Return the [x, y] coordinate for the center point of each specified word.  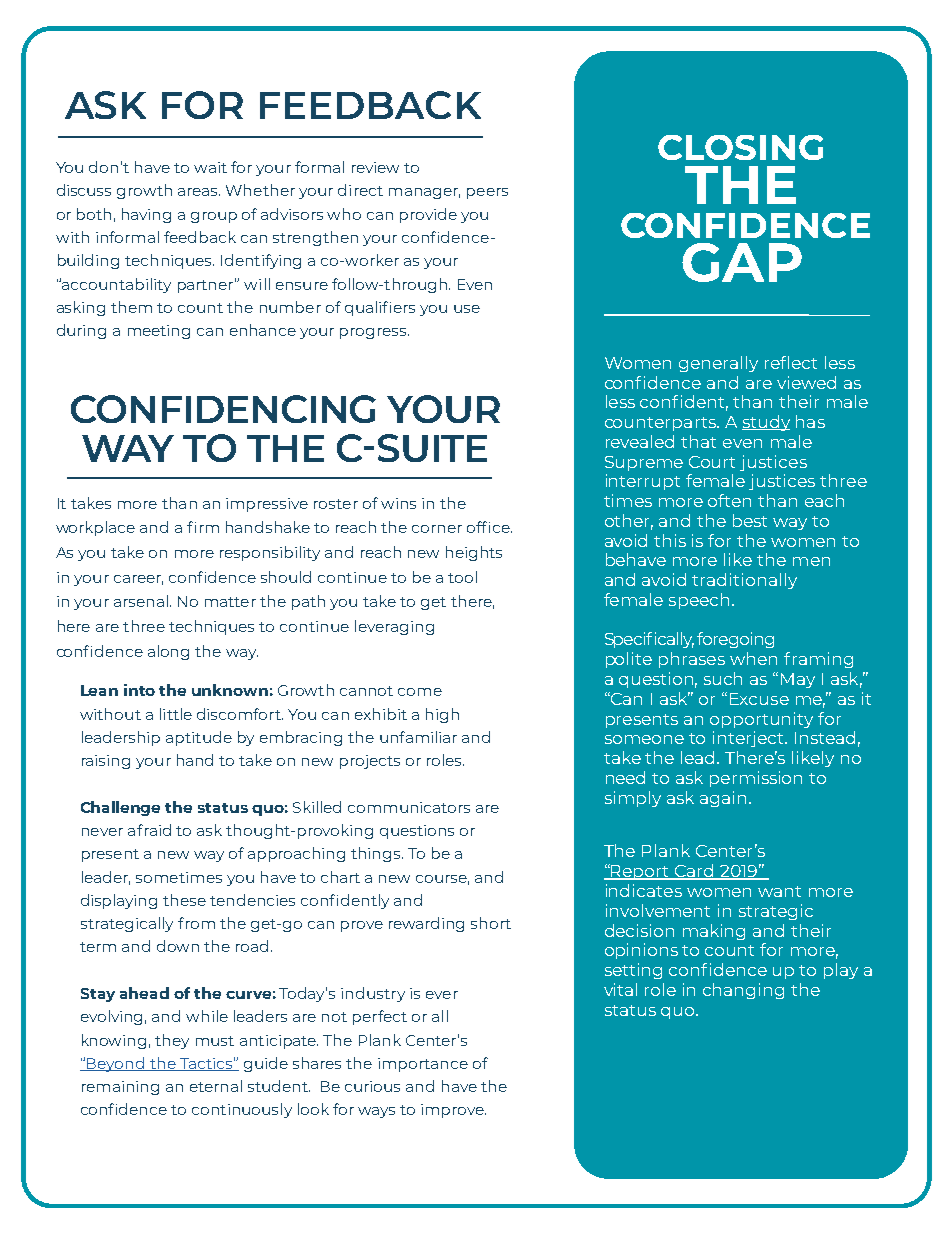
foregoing [735, 640]
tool [462, 577]
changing [743, 991]
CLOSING [740, 147]
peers [487, 193]
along [168, 652]
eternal [216, 1086]
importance [423, 1065]
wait [210, 167]
